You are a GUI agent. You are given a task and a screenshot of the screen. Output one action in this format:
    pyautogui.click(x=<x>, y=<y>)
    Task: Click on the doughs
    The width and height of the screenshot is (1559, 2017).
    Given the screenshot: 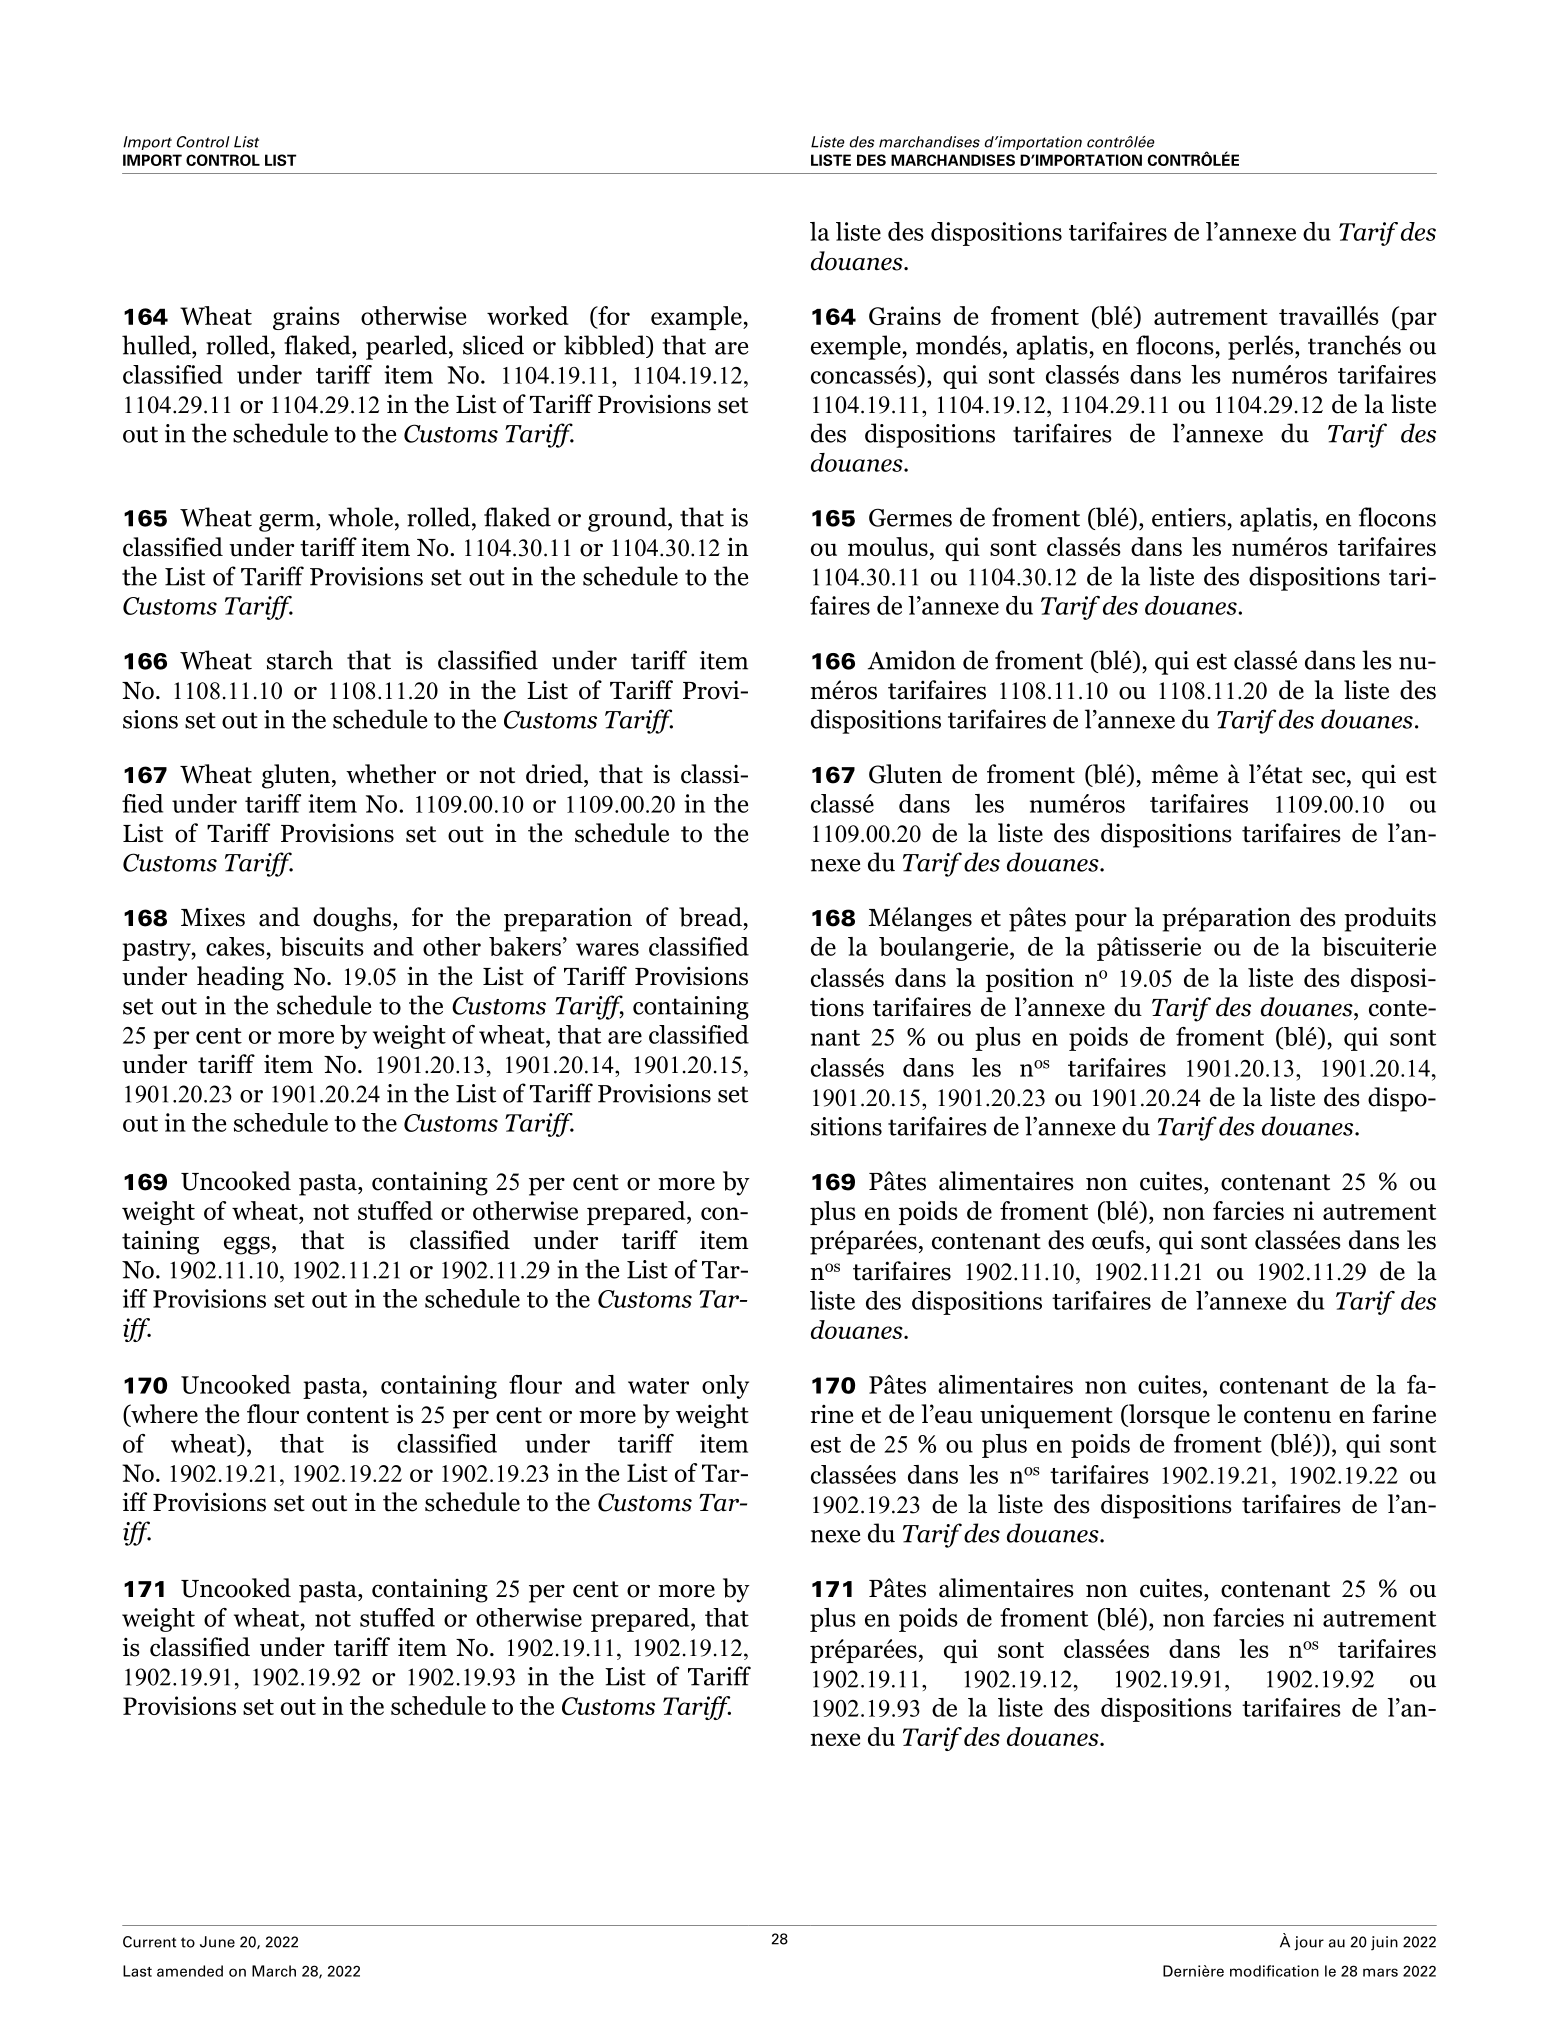 What is the action you would take?
    pyautogui.click(x=353, y=919)
